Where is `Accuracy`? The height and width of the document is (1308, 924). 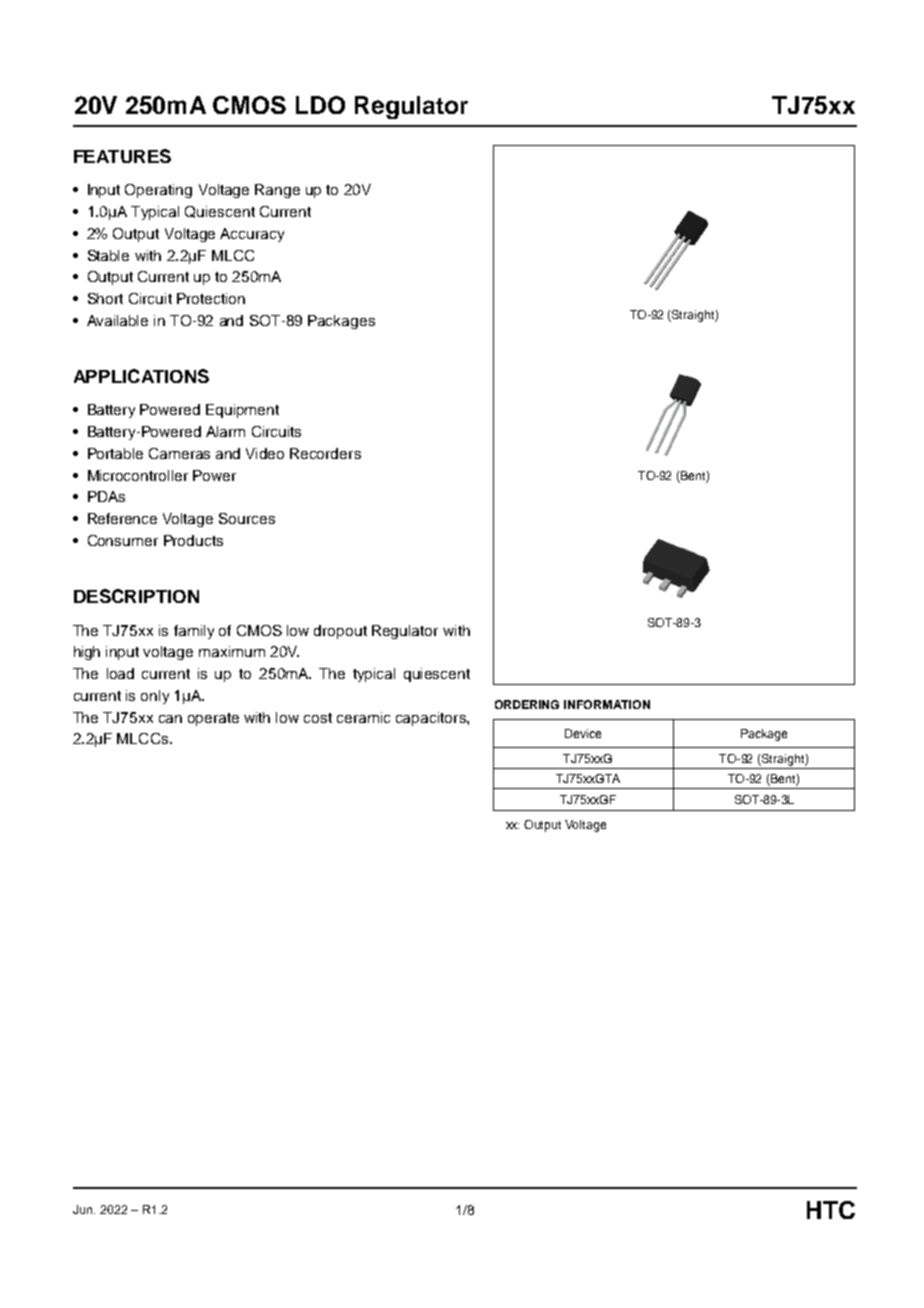 Accuracy is located at coordinates (252, 235).
